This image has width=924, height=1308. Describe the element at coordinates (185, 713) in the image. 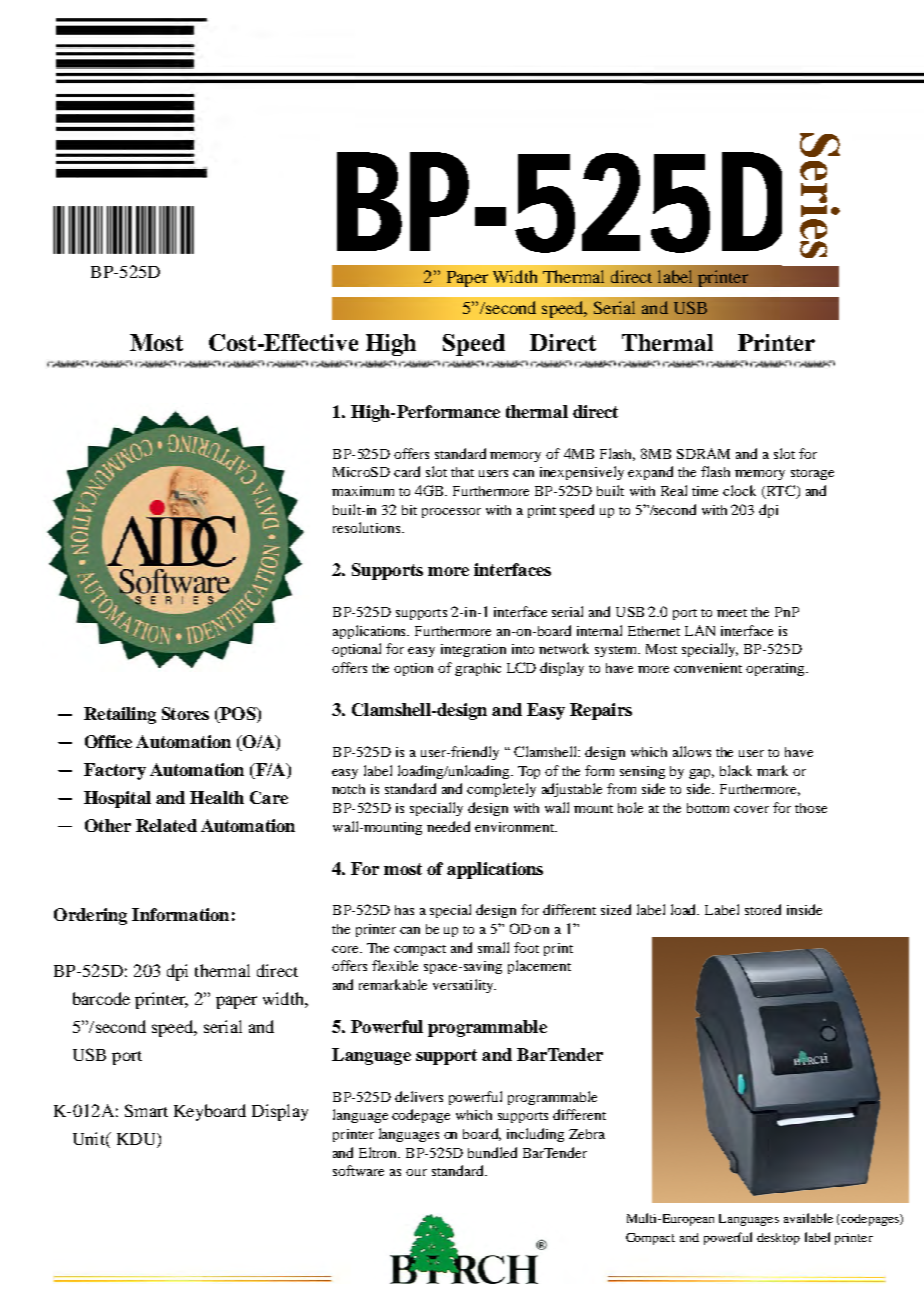

I see `Stores` at that location.
